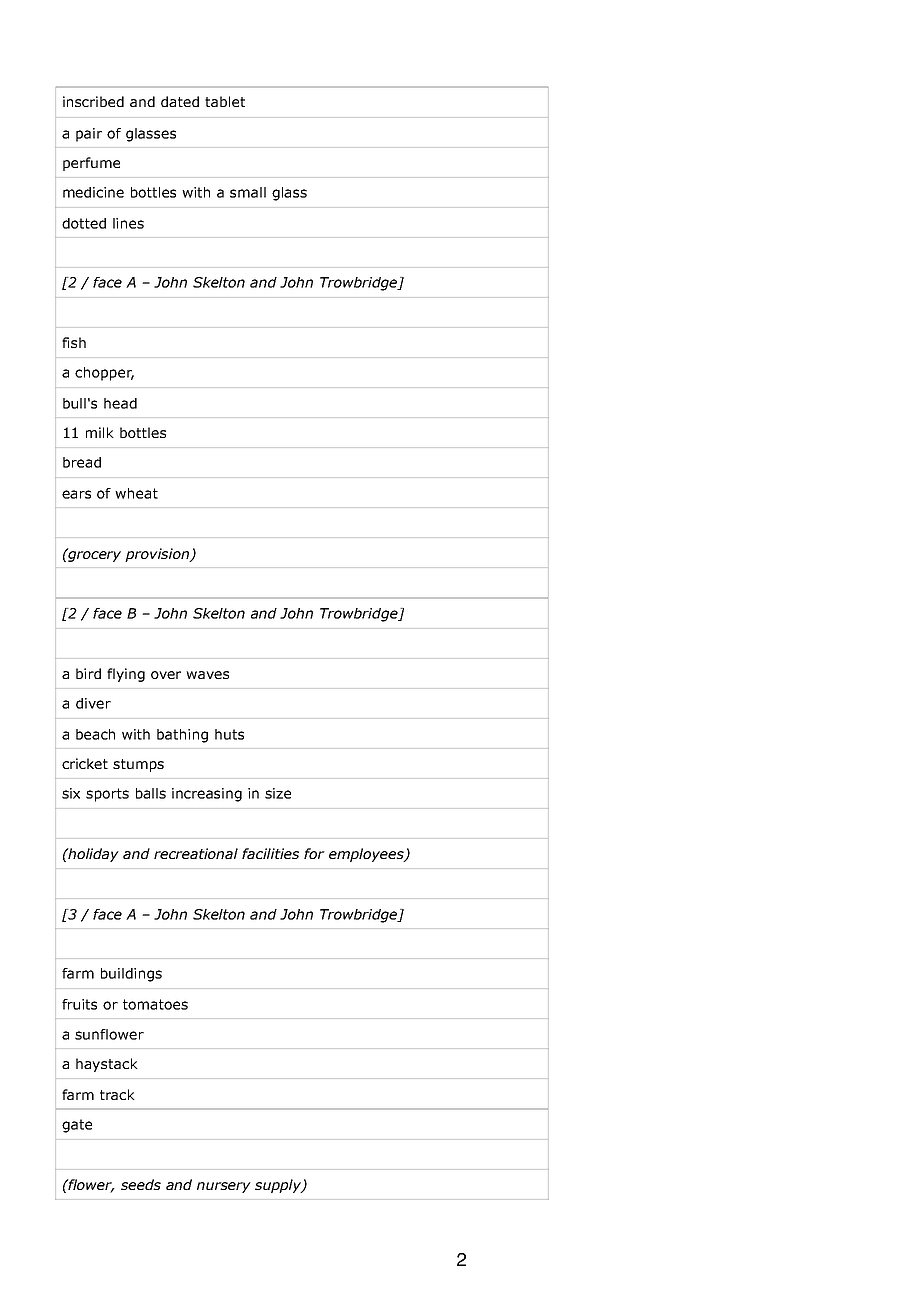  I want to click on facilities, so click(270, 853).
